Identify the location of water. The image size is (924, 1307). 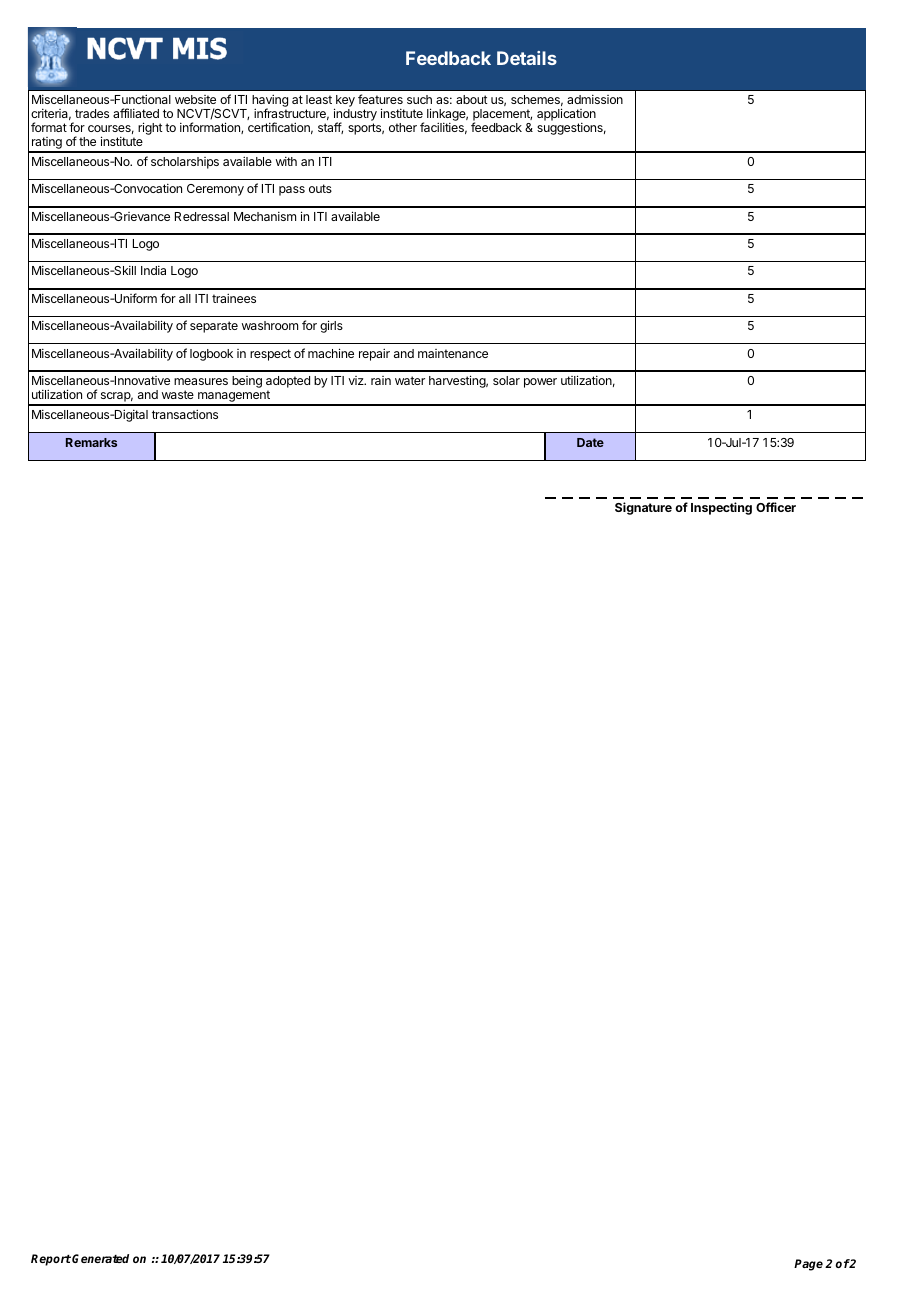
(410, 380).
